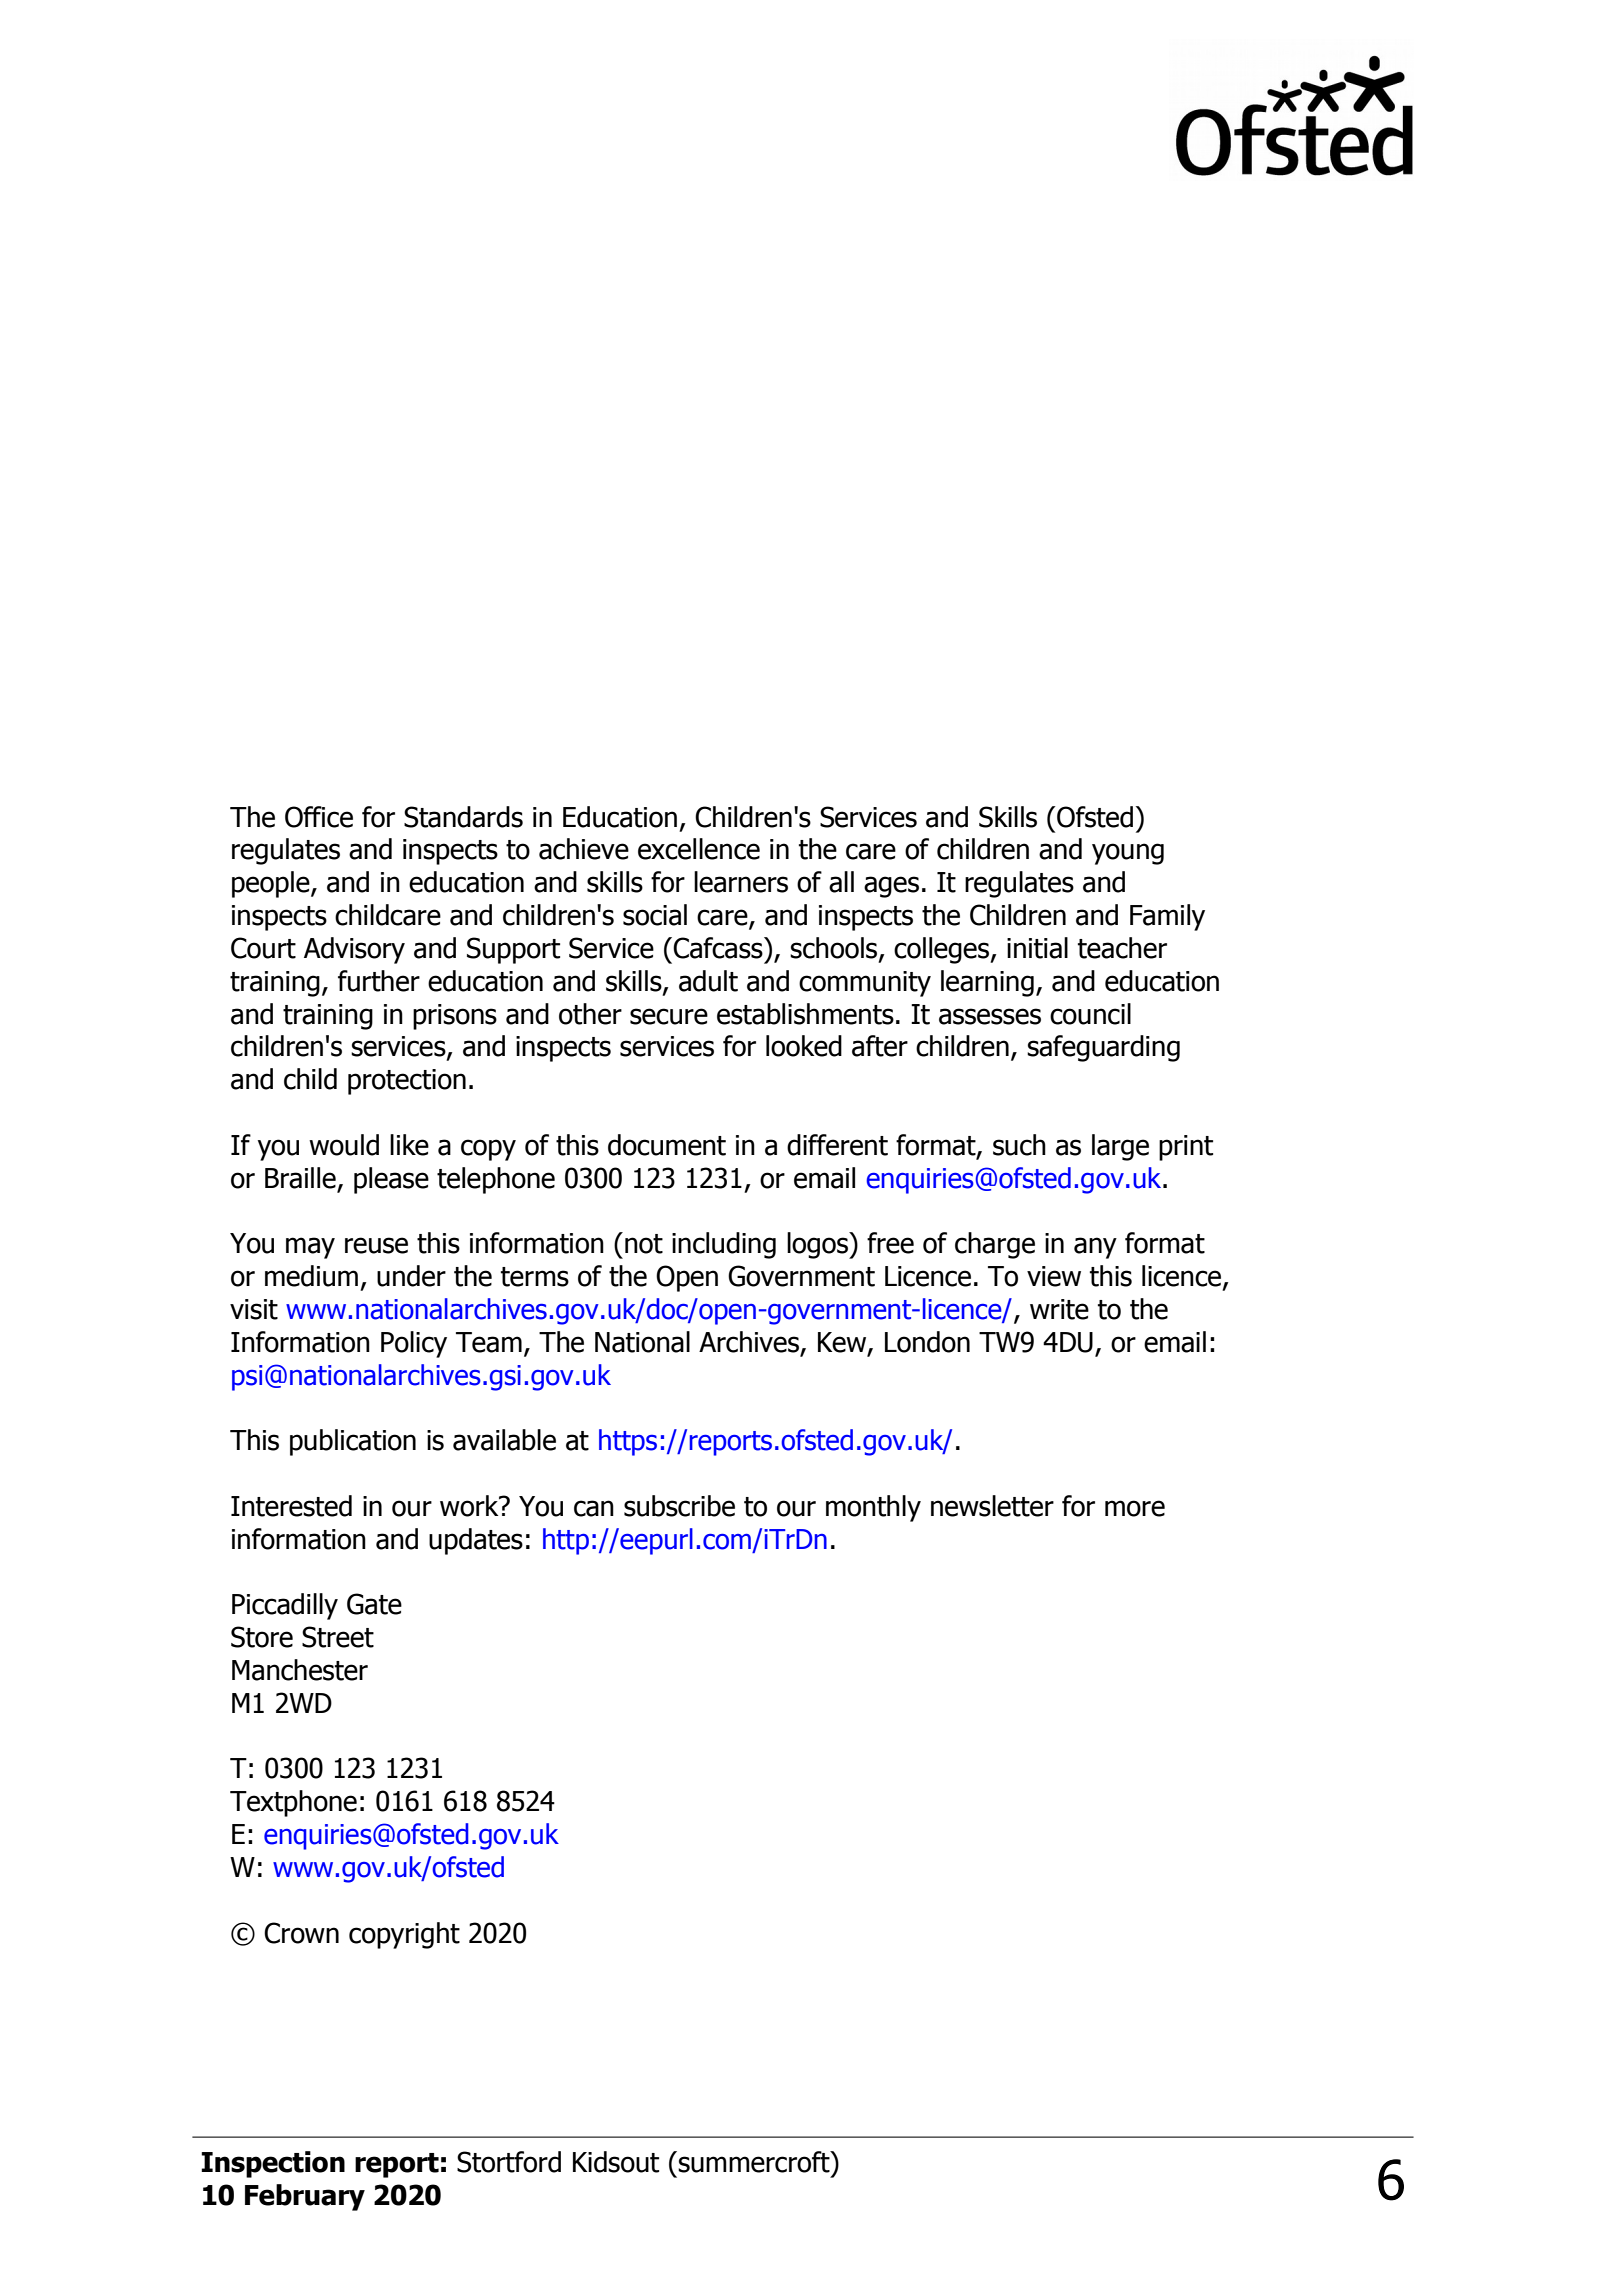 This page has width=1606, height=2276. What do you see at coordinates (319, 817) in the page?
I see `Office` at bounding box center [319, 817].
